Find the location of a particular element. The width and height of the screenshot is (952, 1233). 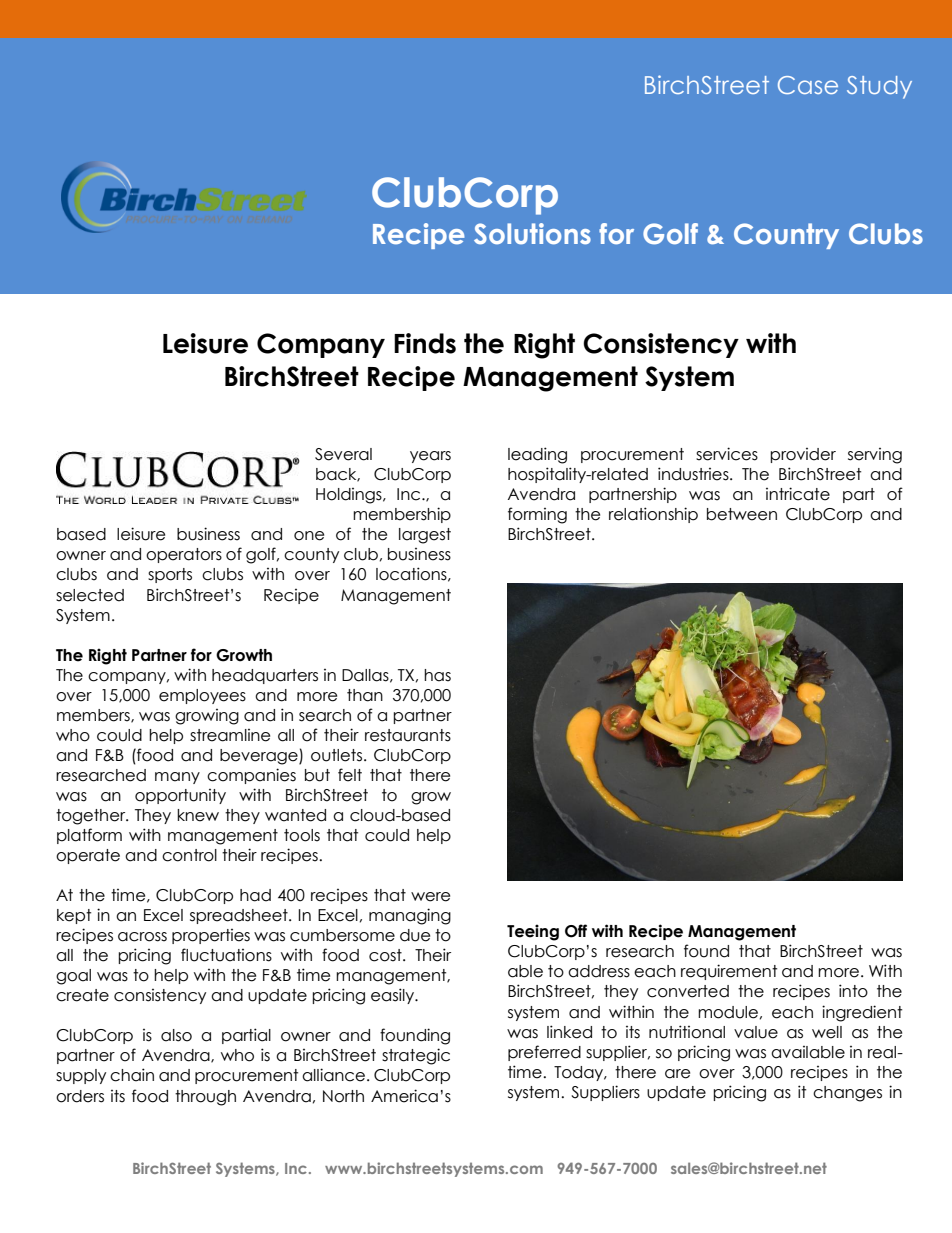

Finds is located at coordinates (425, 343).
